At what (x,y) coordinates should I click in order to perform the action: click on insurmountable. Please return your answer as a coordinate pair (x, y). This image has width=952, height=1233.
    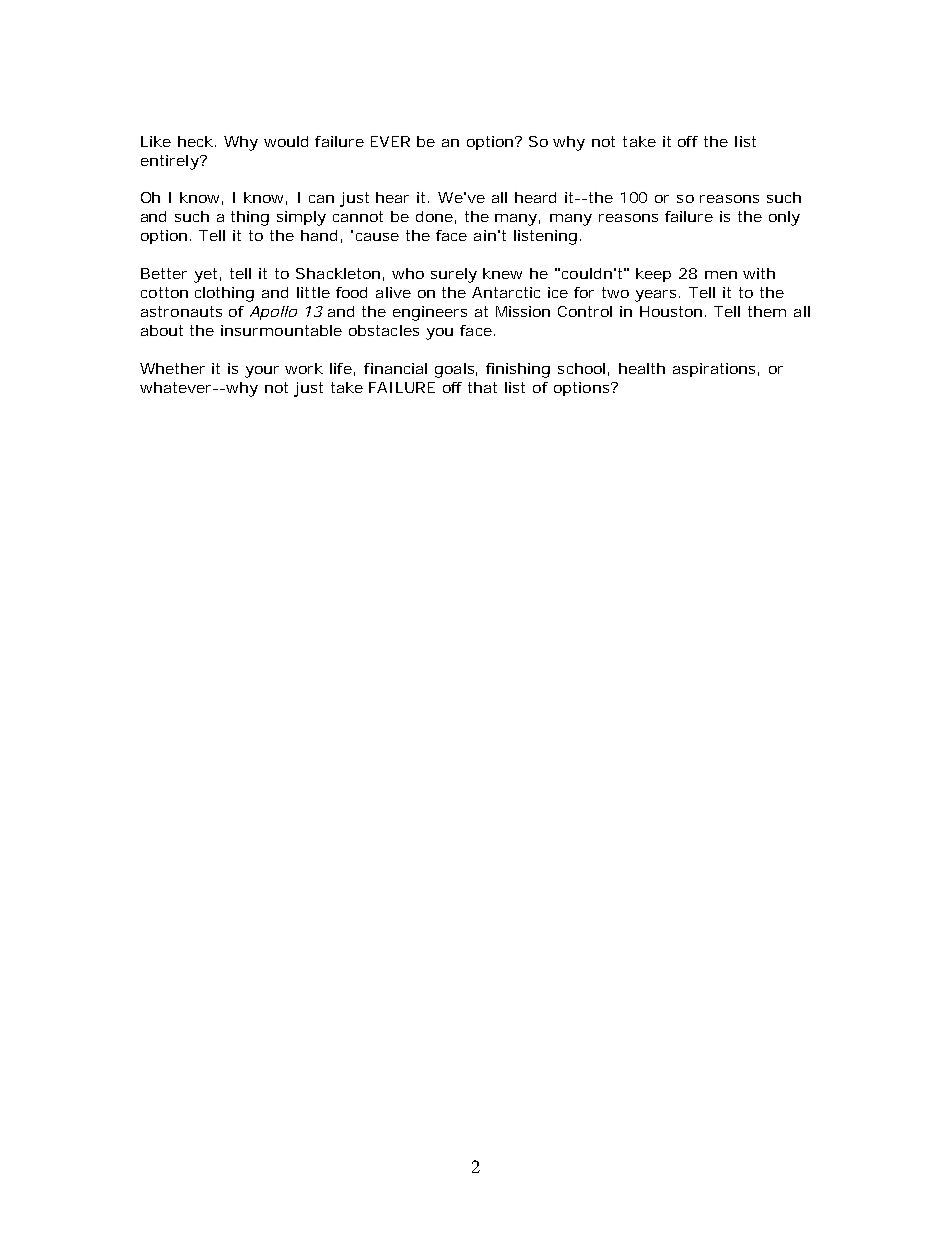
    Looking at the image, I should click on (281, 330).
